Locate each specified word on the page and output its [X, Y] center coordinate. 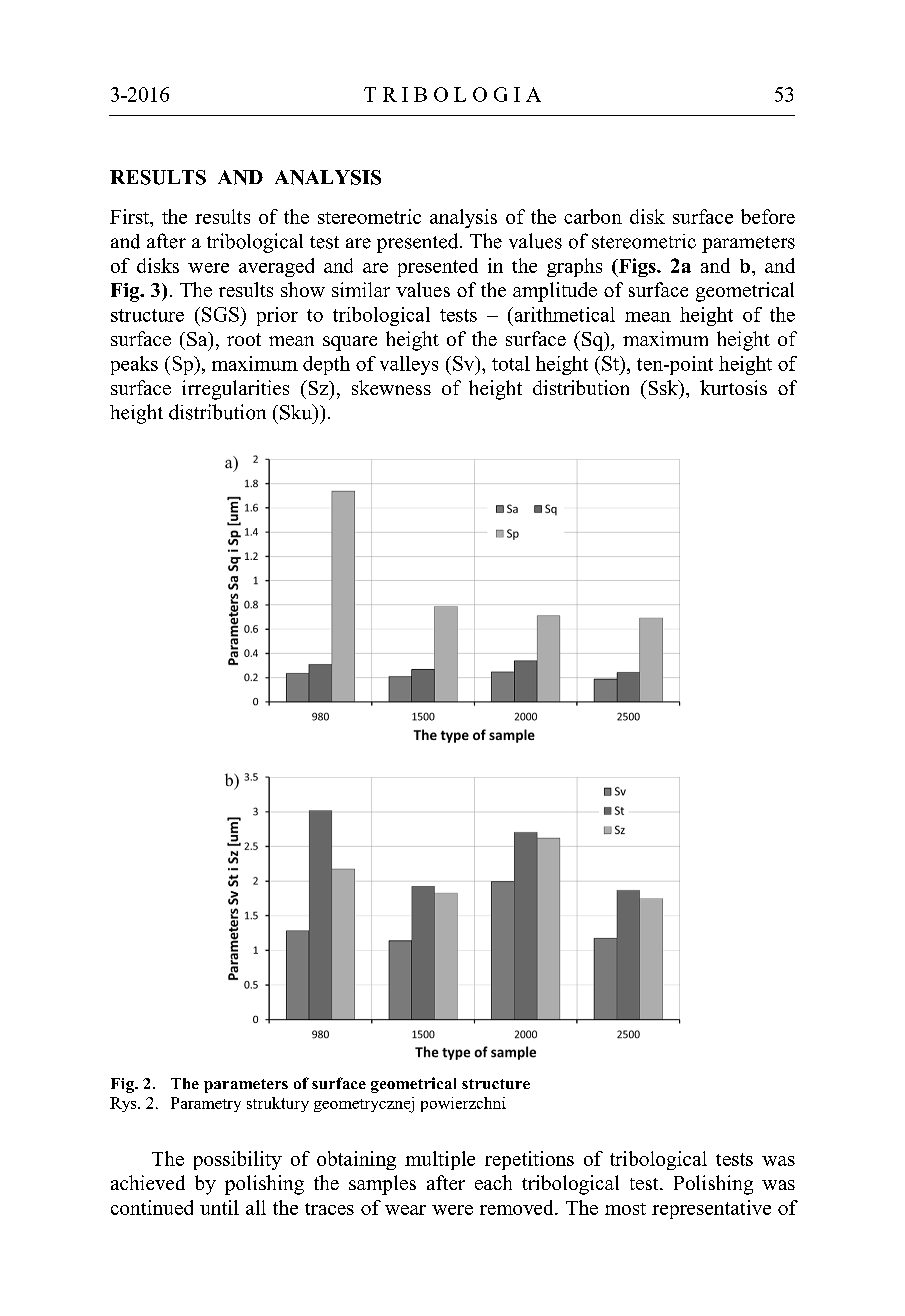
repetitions [529, 1160]
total [511, 363]
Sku [297, 412]
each [493, 1182]
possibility [238, 1160]
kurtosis [733, 387]
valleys [409, 365]
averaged [276, 267]
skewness [391, 387]
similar [361, 289]
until [219, 1207]
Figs [637, 267]
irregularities [235, 390]
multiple [440, 1160]
